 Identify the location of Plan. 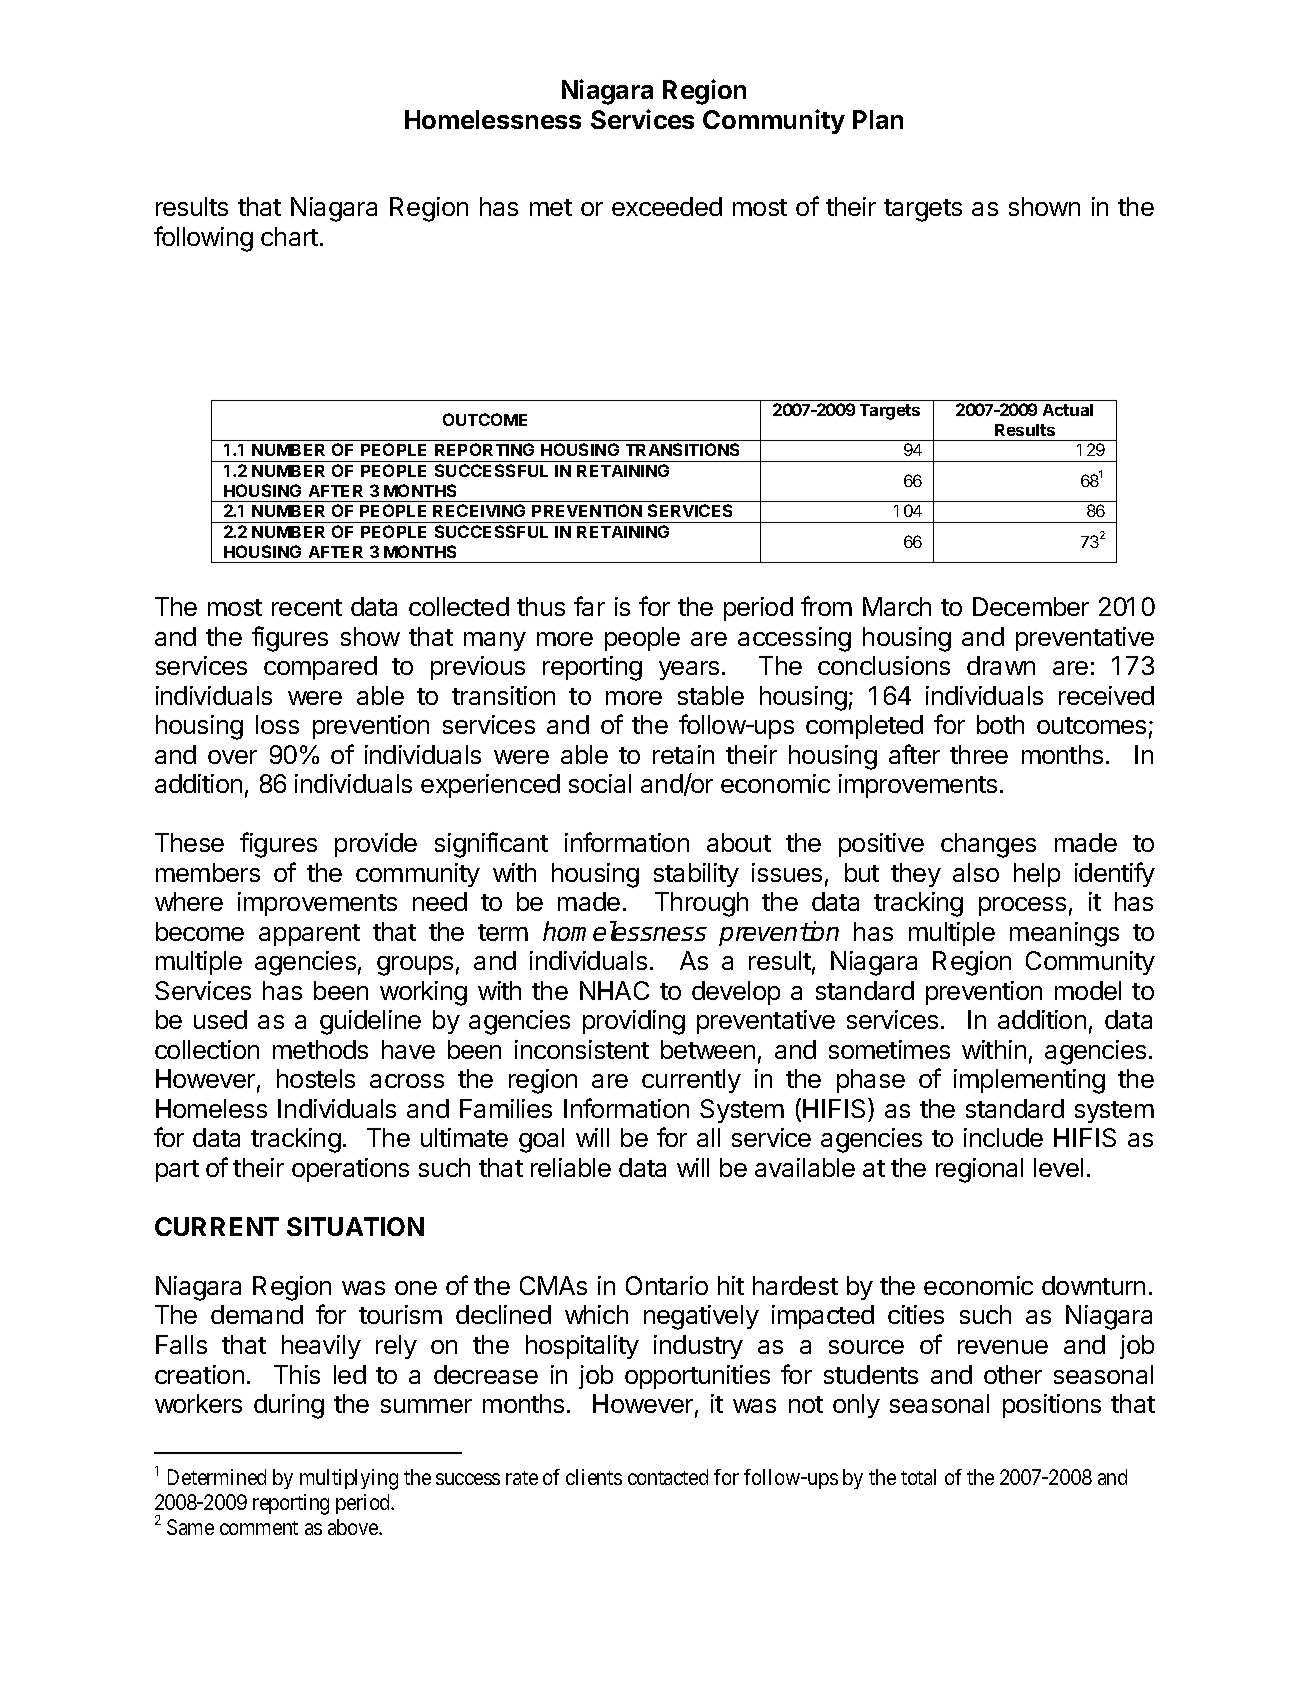
(878, 119).
